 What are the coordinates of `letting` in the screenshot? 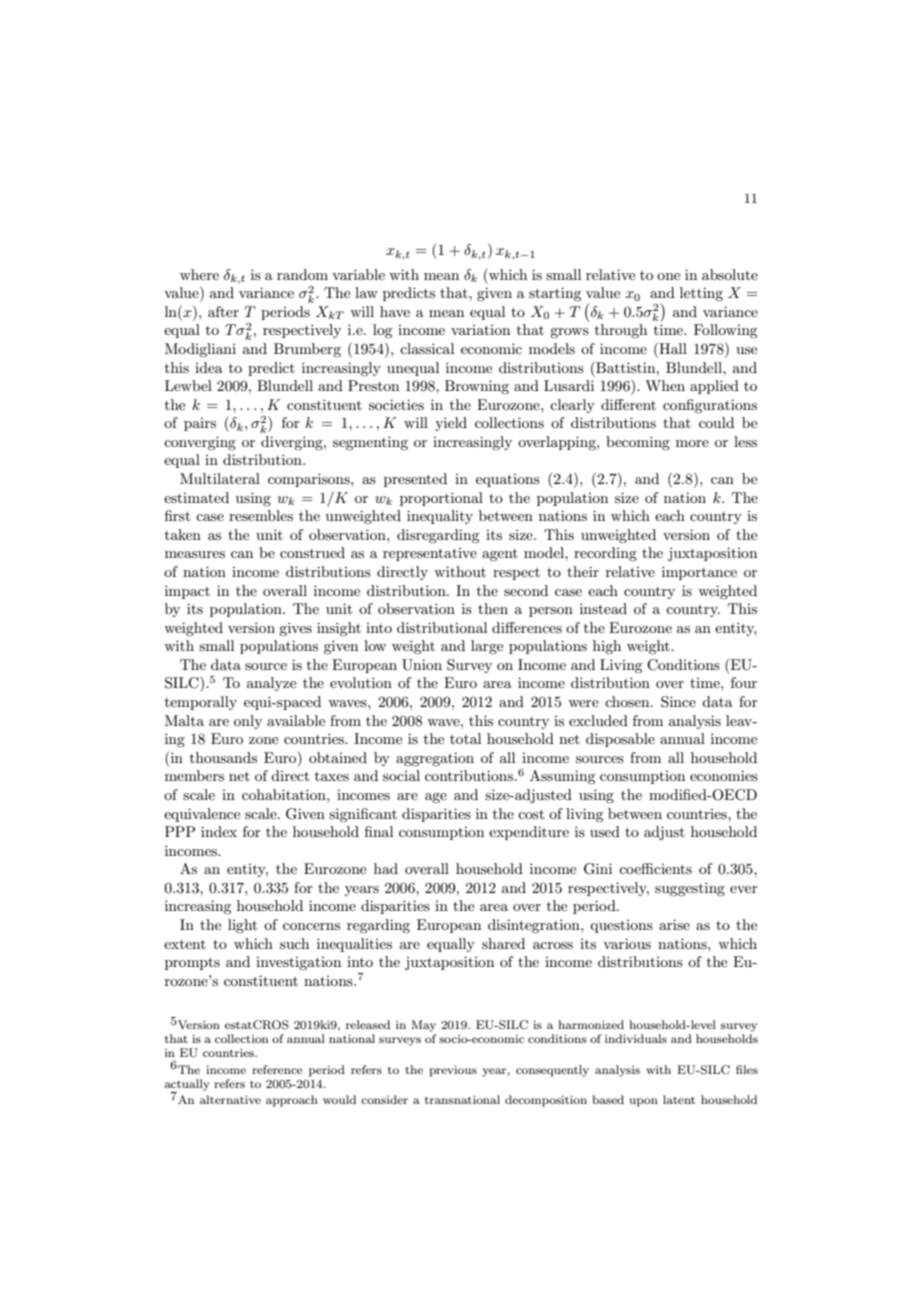 It's located at (701, 294).
